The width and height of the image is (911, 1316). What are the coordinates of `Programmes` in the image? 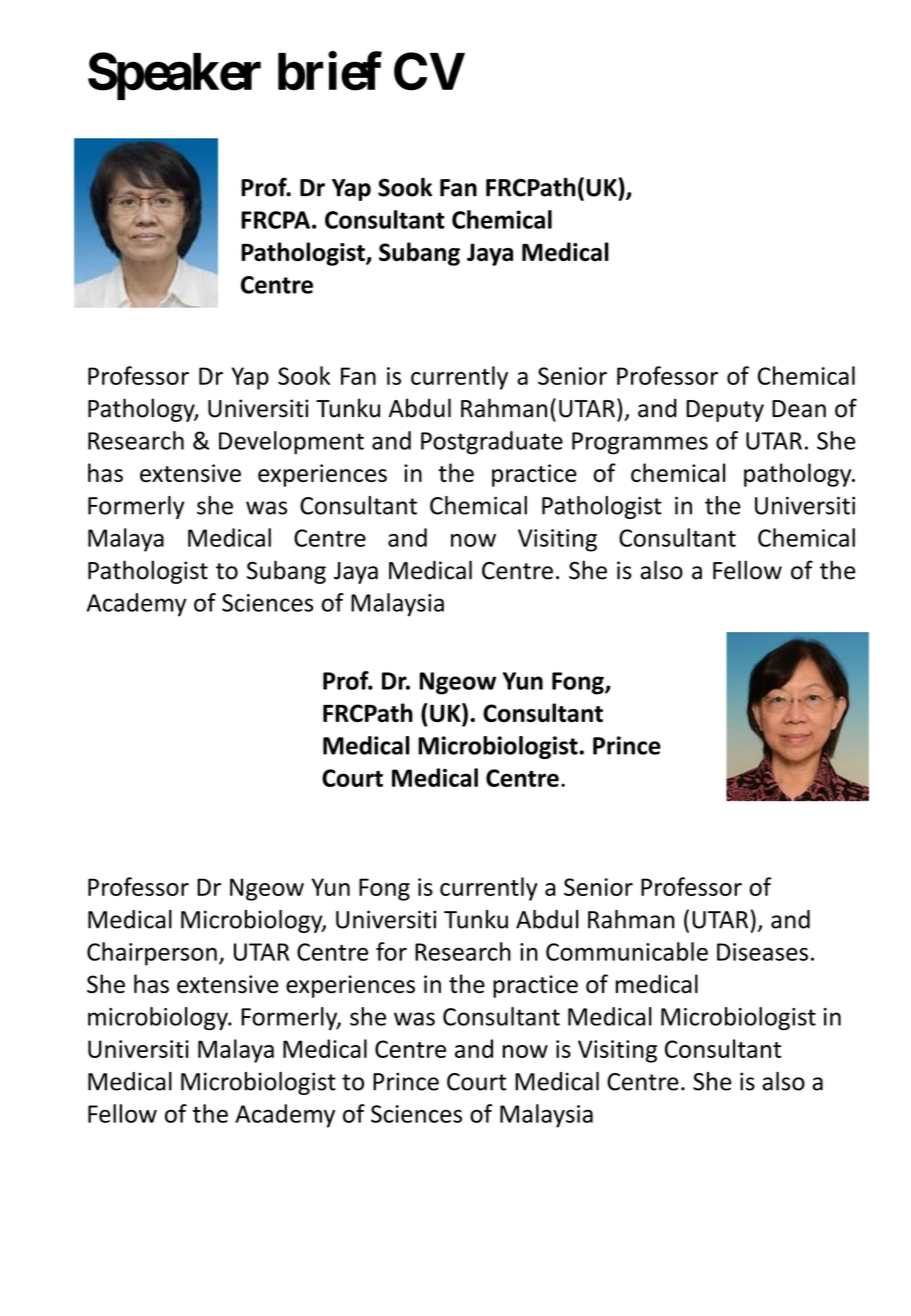 It's located at (640, 443).
